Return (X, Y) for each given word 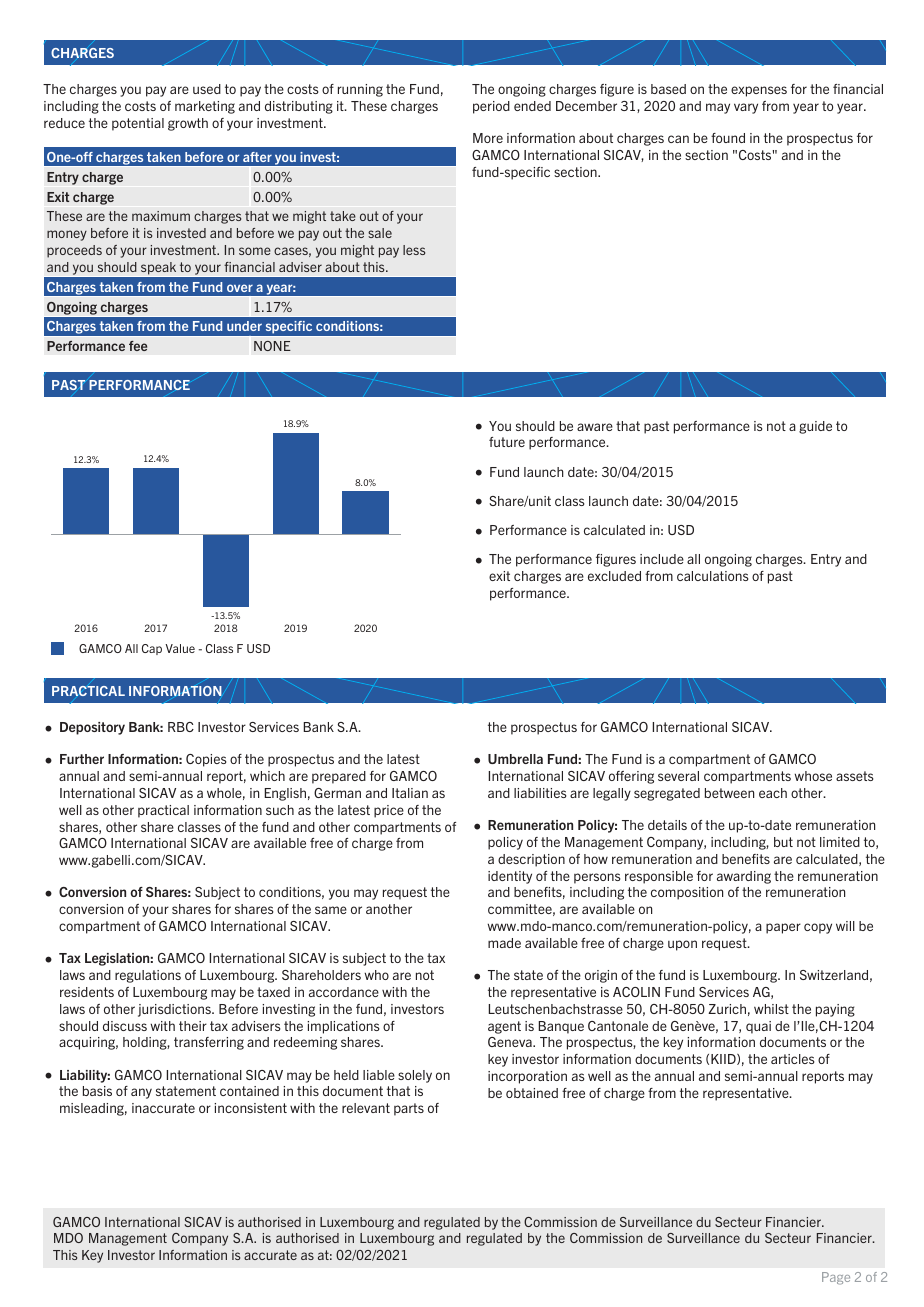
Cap (152, 649)
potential (138, 124)
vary (746, 108)
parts (409, 1109)
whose (813, 776)
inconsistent (250, 1108)
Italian (410, 793)
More (488, 138)
